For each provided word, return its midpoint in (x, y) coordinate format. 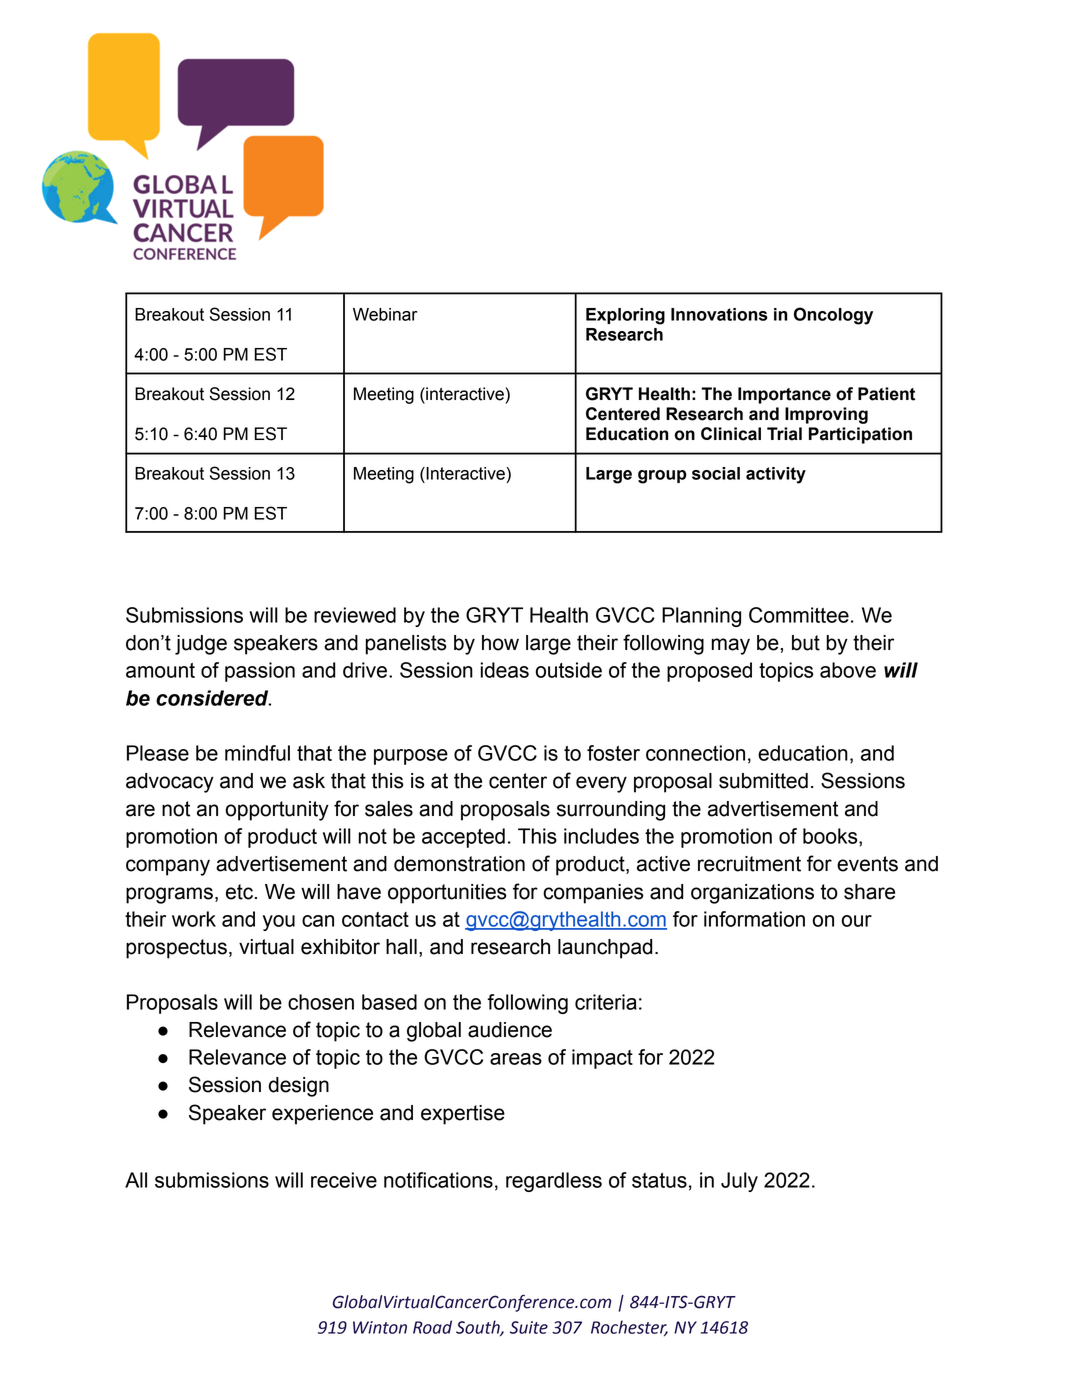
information (754, 919)
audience (510, 1030)
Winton (380, 1327)
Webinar (385, 314)
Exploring (625, 316)
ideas (504, 670)
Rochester (629, 1328)
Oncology (833, 316)
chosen (321, 1002)
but (806, 643)
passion (260, 672)
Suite (529, 1327)
